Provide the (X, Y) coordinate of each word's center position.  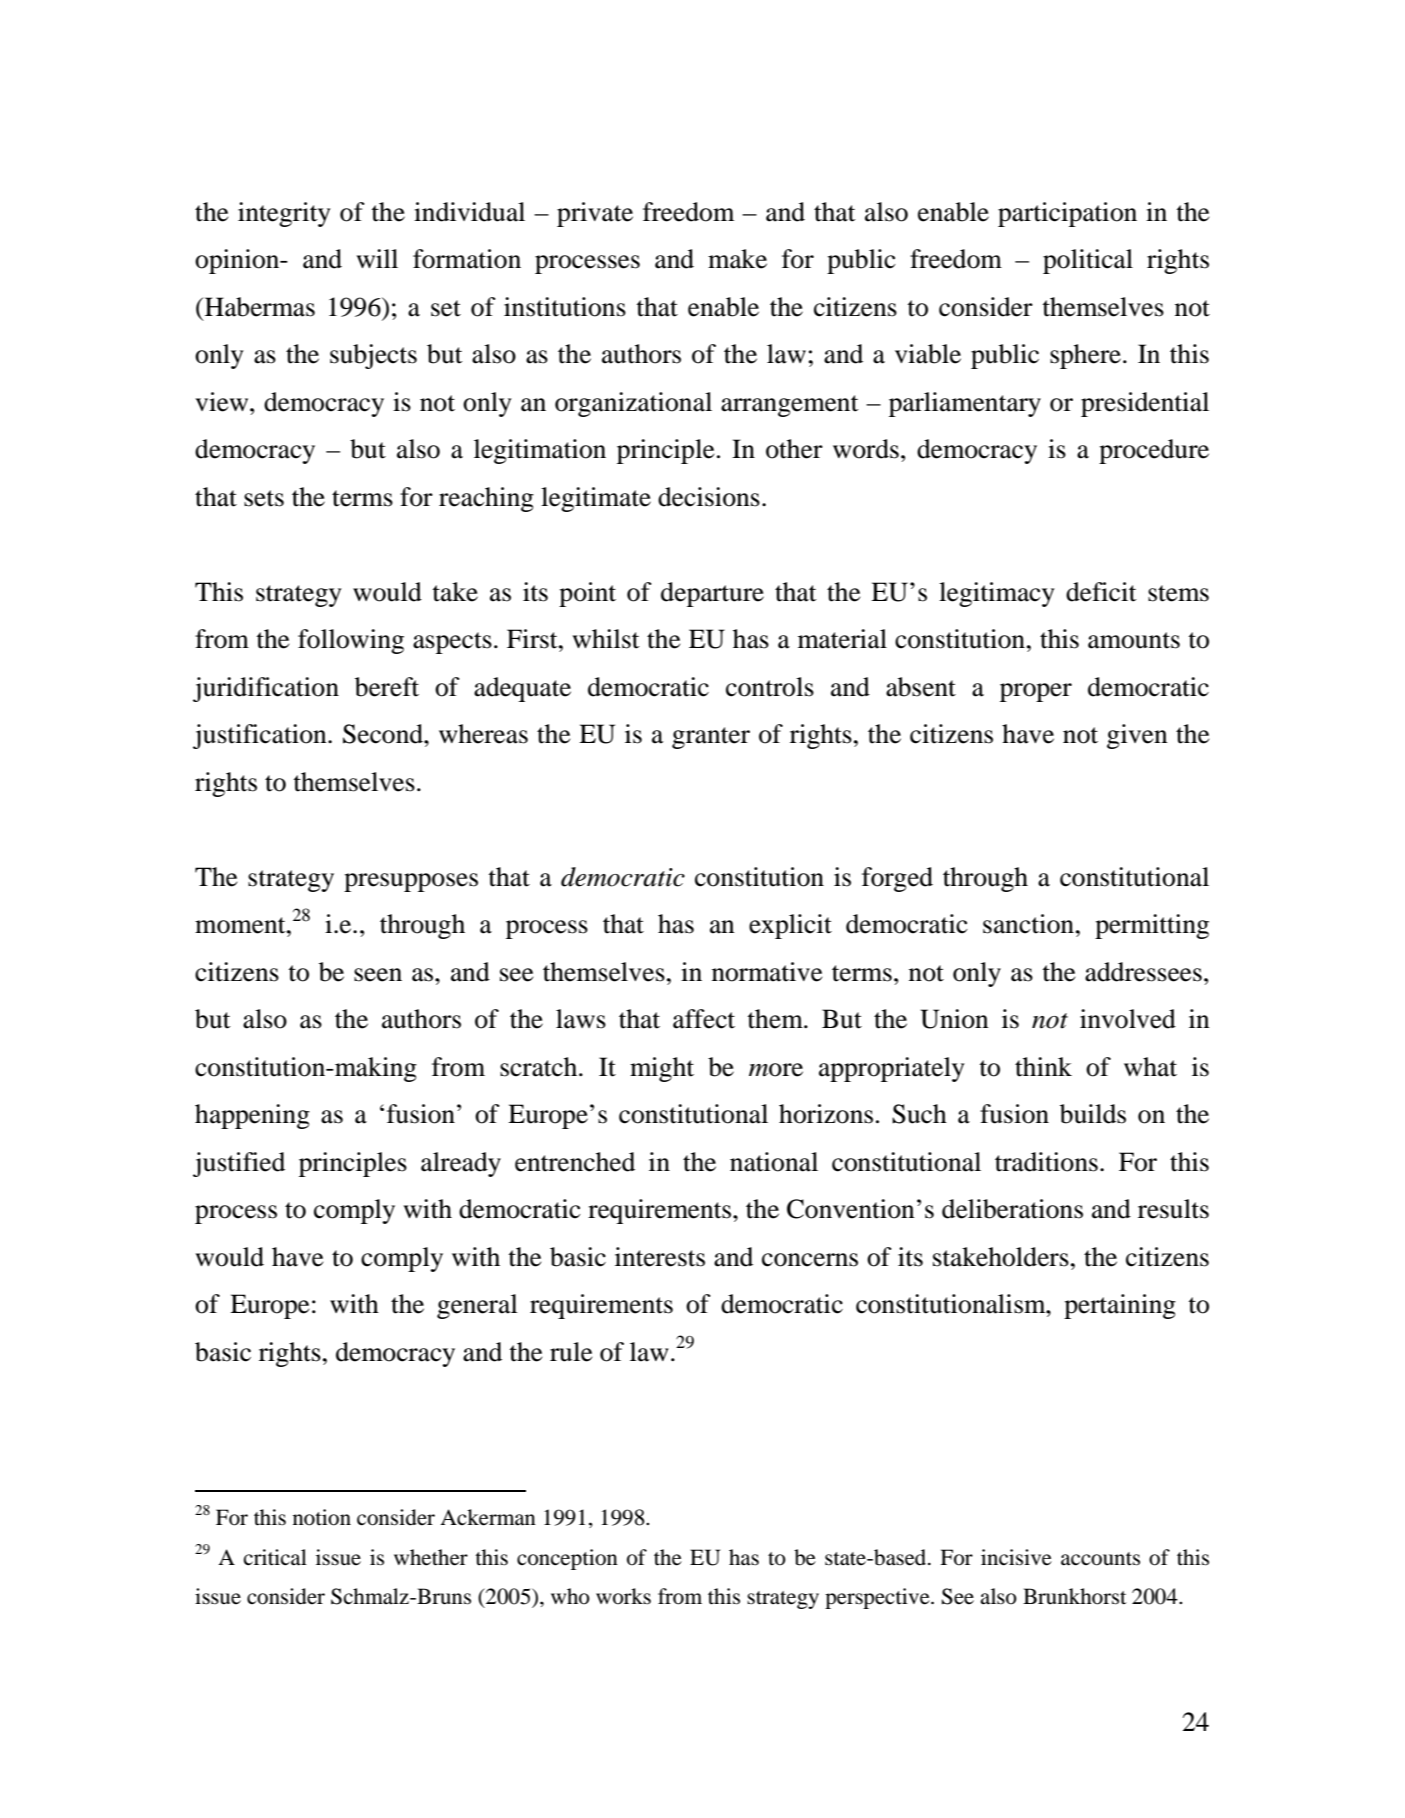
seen (378, 975)
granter (711, 738)
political (1088, 261)
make (737, 259)
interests (660, 1257)
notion (322, 1517)
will (377, 258)
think (1043, 1067)
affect (704, 1019)
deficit (1101, 592)
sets (264, 498)
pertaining (1120, 1306)
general (477, 1306)
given (1137, 736)
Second (384, 734)
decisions (709, 497)
